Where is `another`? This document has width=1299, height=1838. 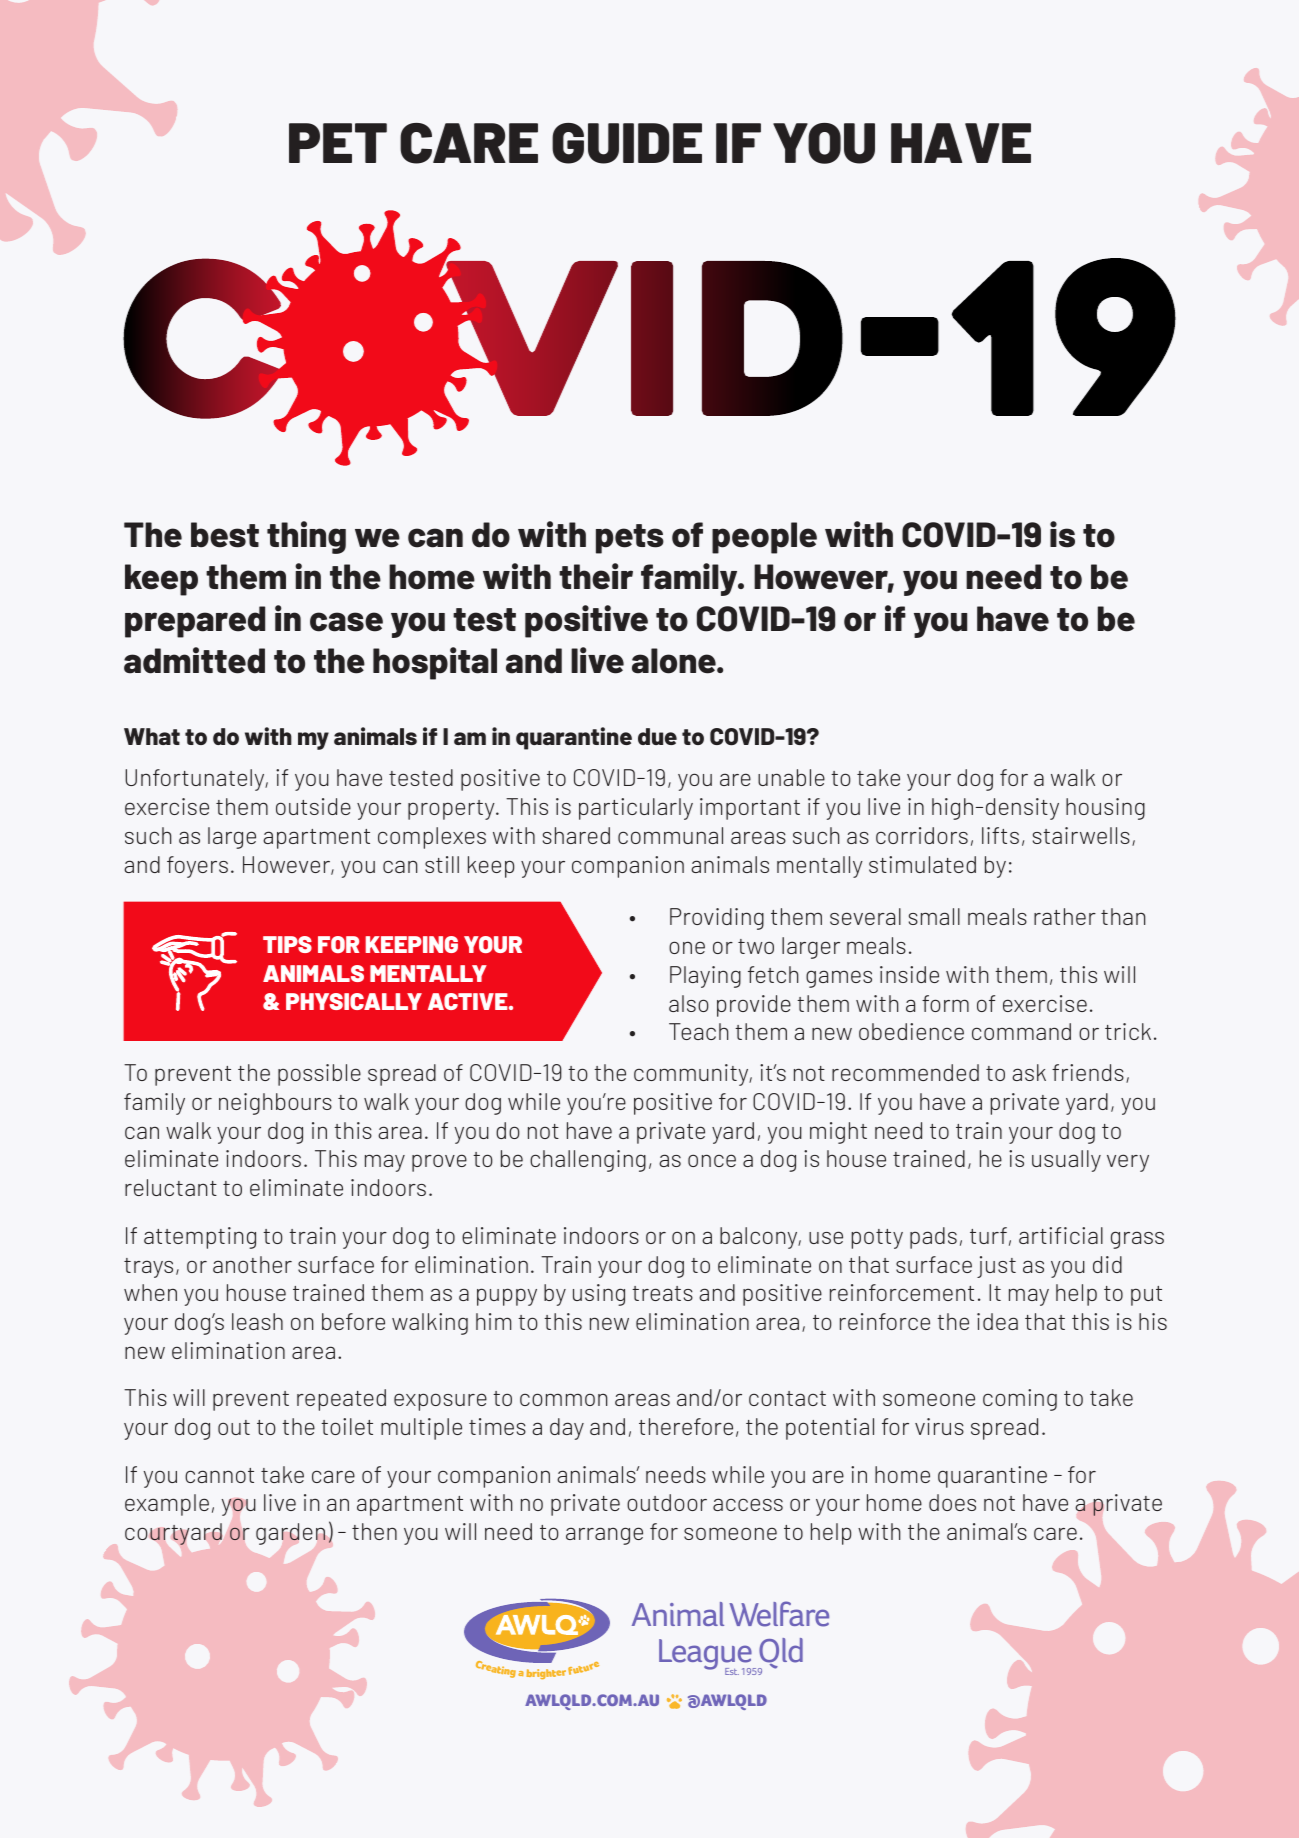 another is located at coordinates (252, 1264).
